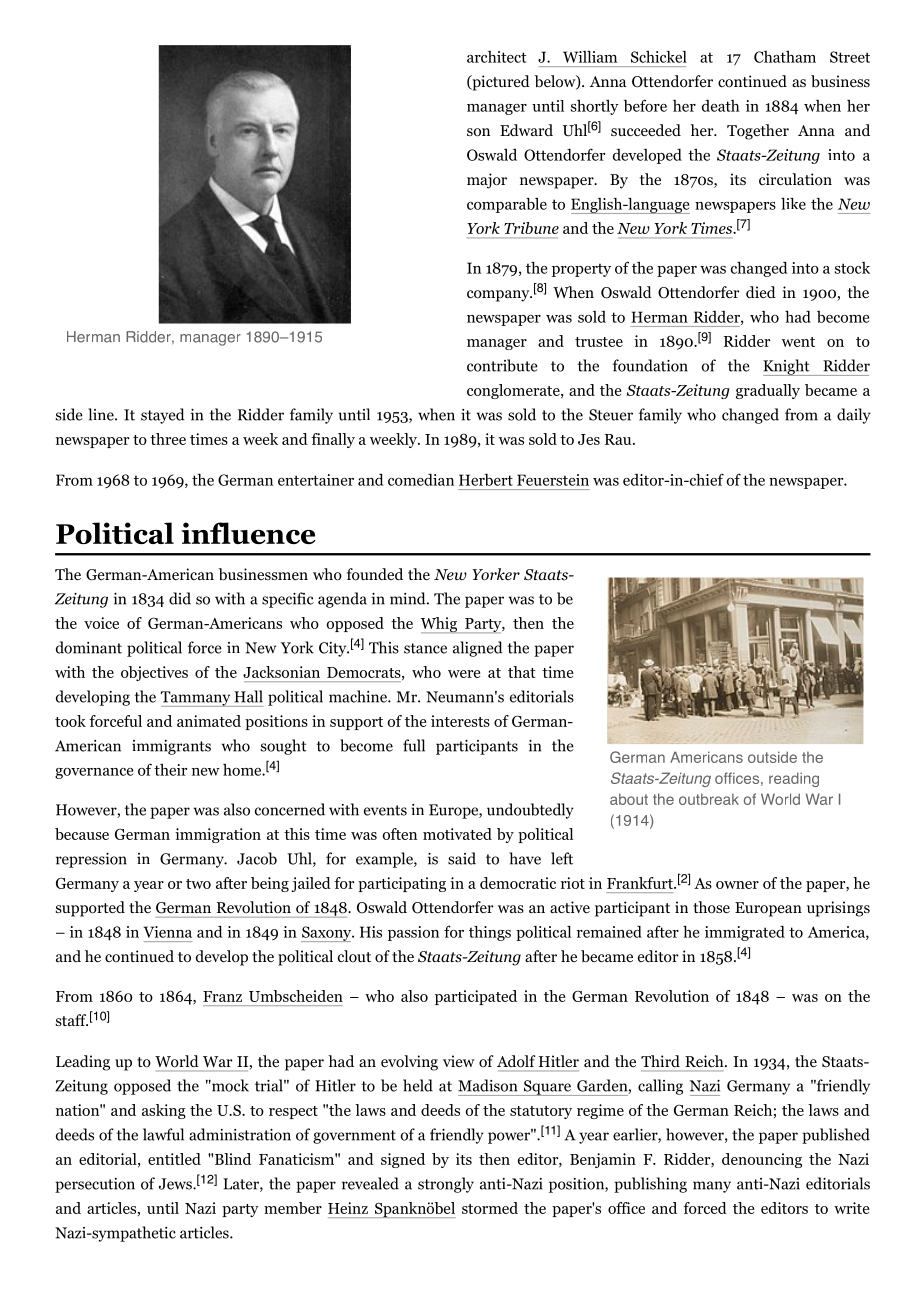 The image size is (924, 1308). I want to click on architect, so click(496, 57).
